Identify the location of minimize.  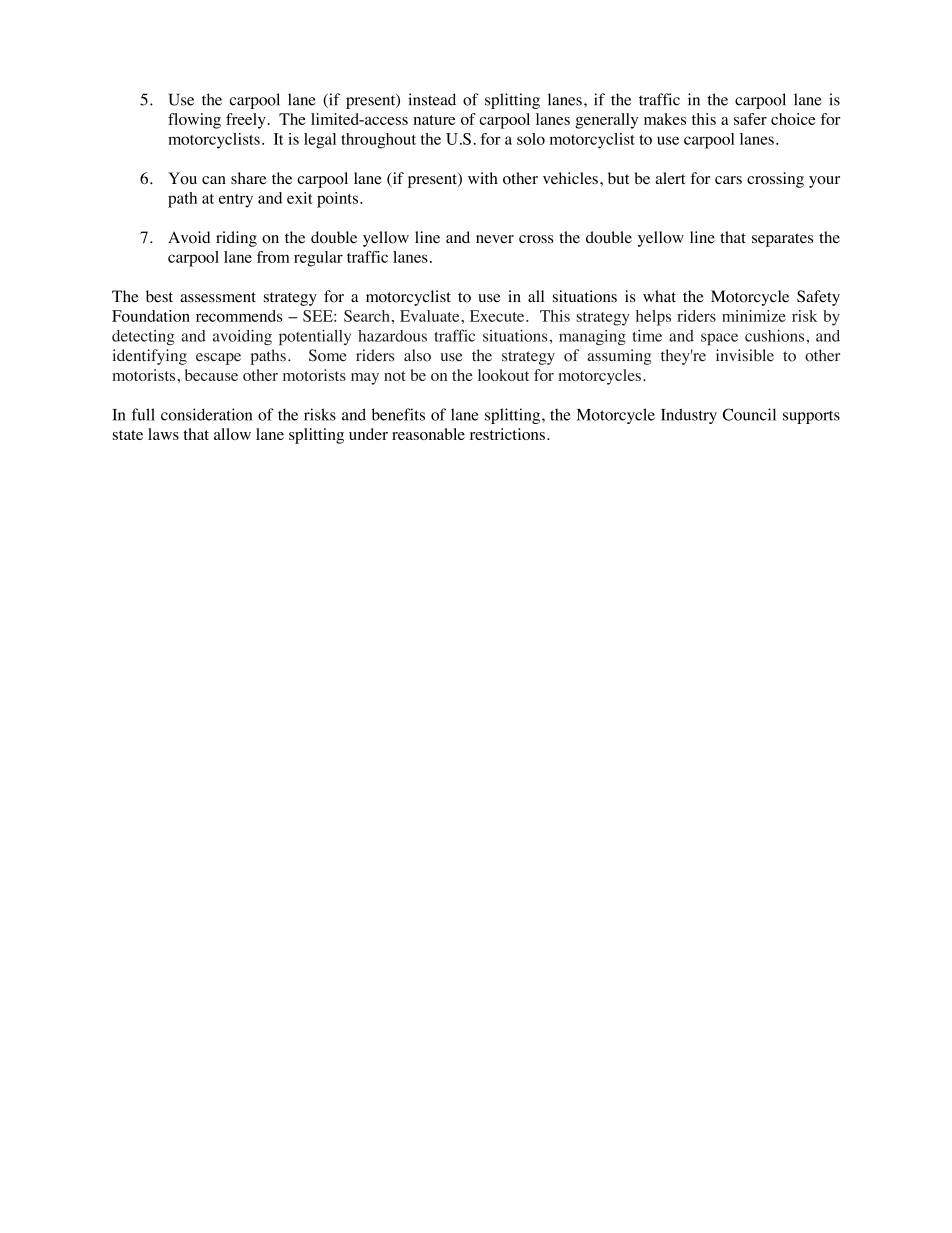
(754, 316).
